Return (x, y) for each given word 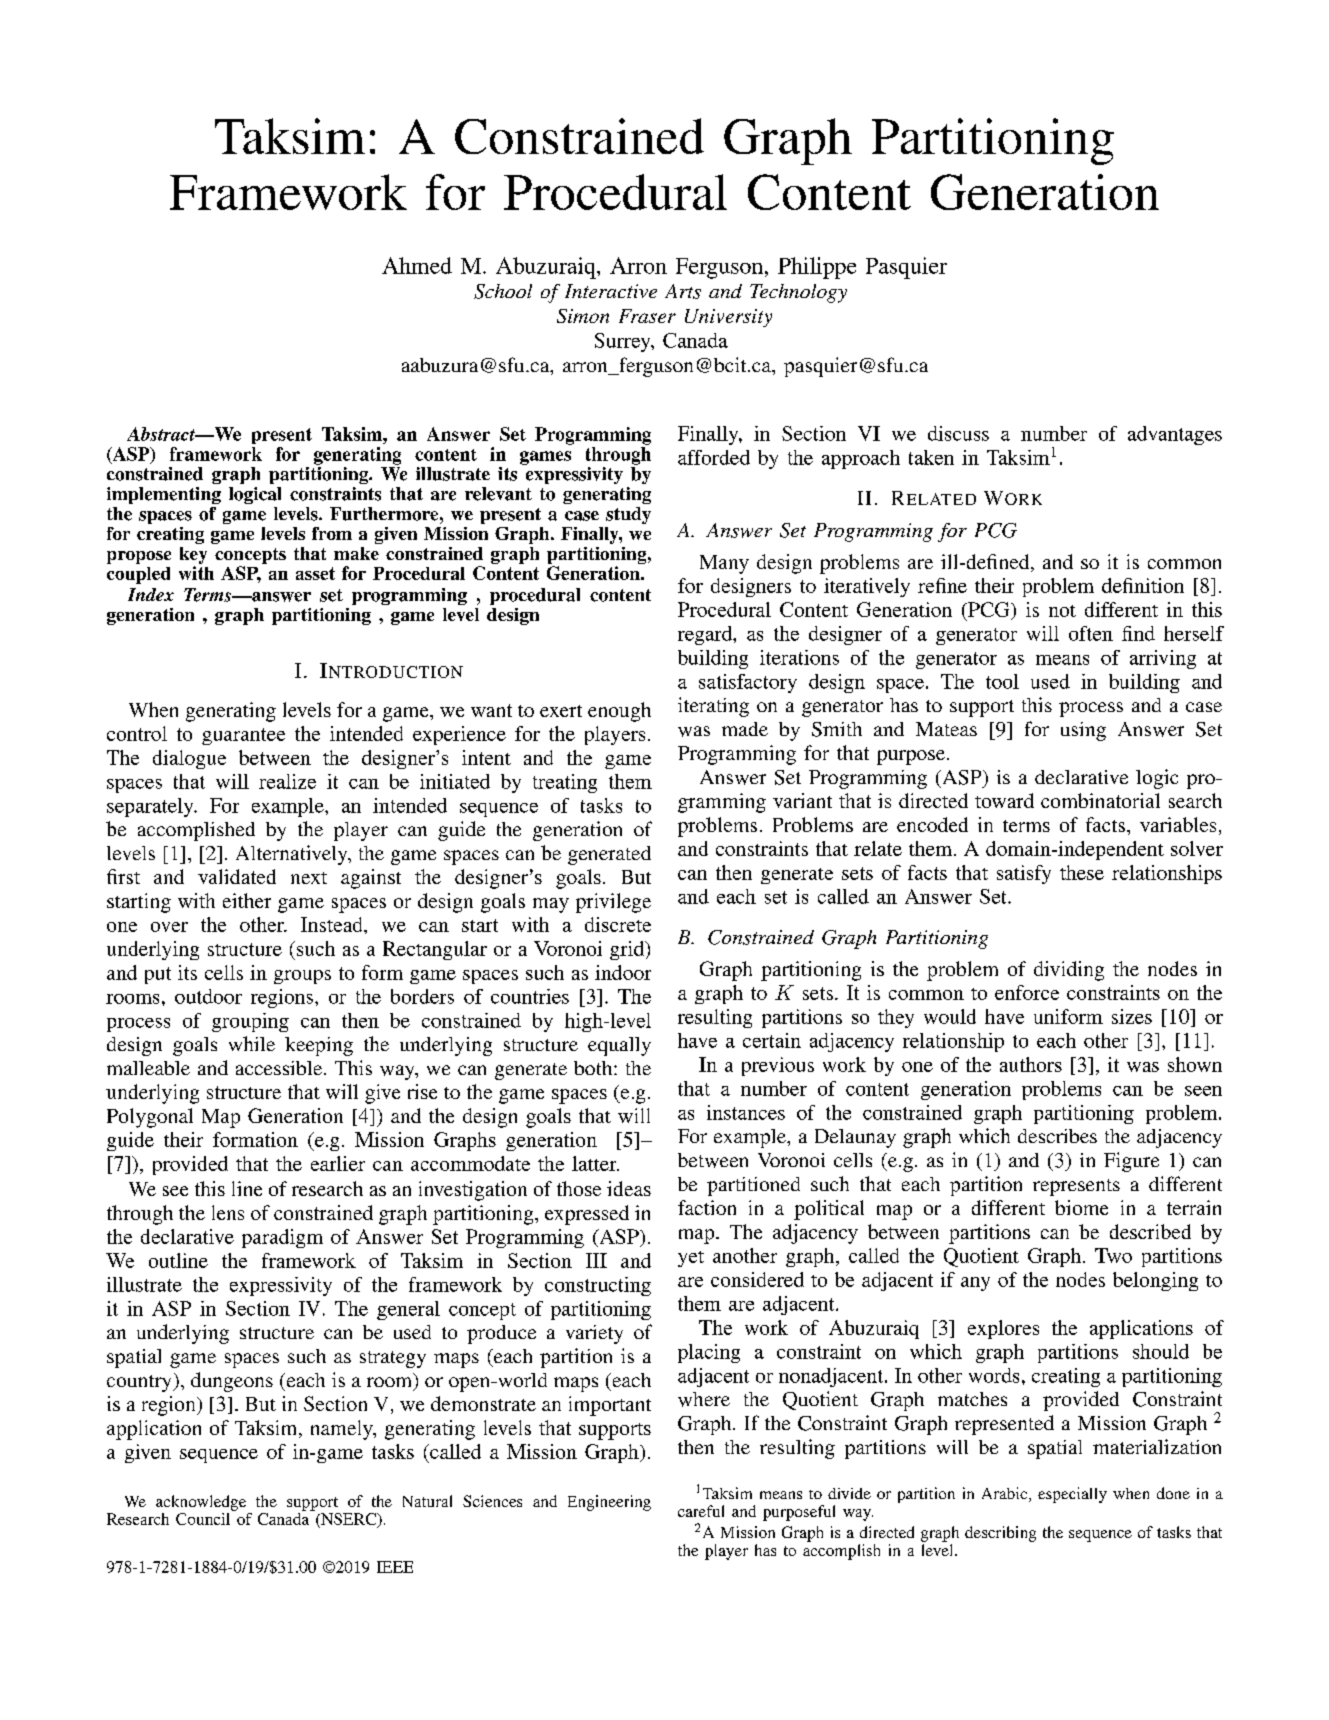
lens (228, 1212)
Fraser (647, 316)
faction (707, 1207)
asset (315, 573)
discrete (618, 924)
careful (701, 1511)
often (1091, 633)
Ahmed (417, 265)
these (1082, 872)
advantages (1175, 435)
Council (203, 1519)
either (247, 900)
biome (1081, 1207)
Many (724, 564)
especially (1072, 1495)
